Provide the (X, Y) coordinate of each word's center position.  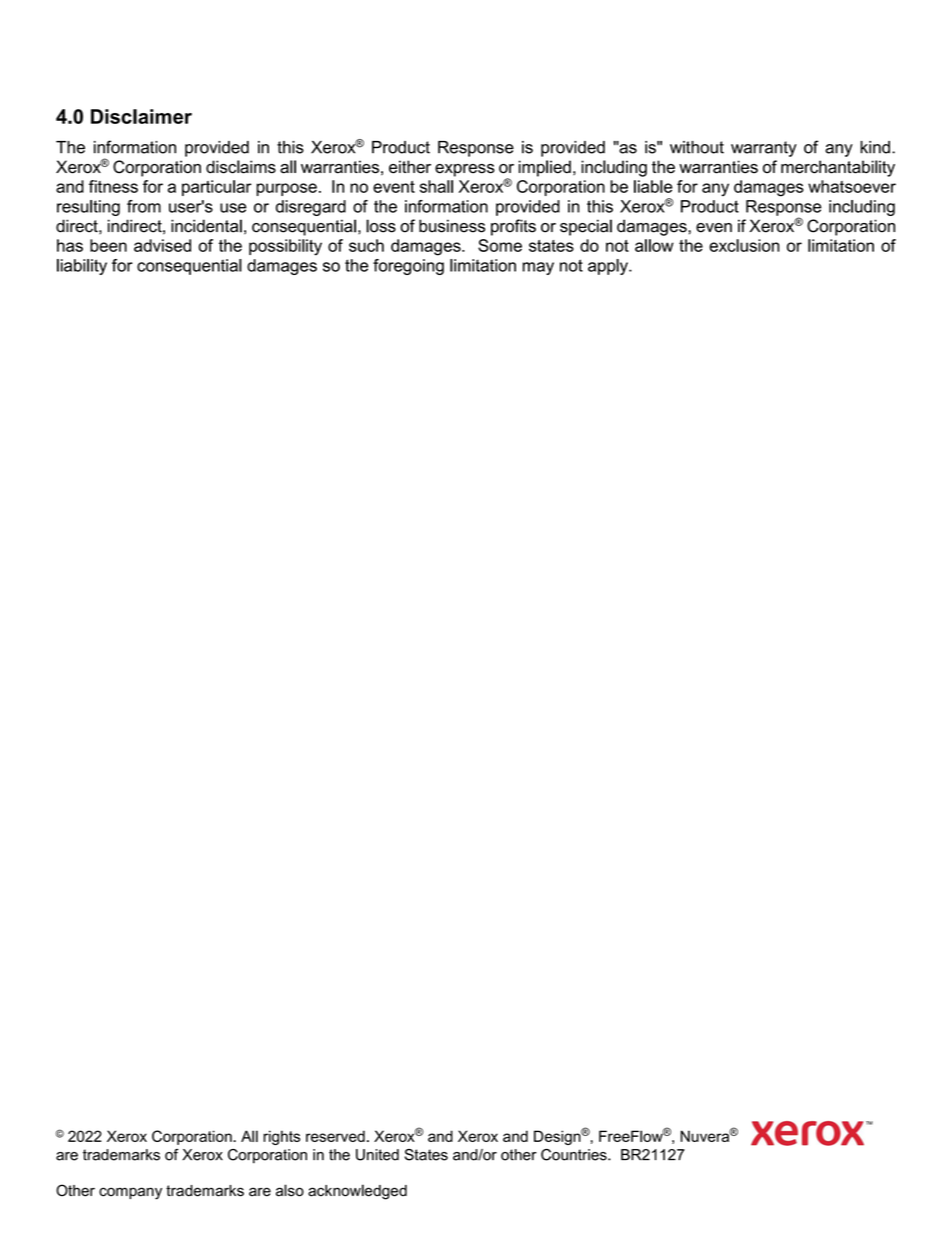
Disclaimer (141, 116)
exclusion (744, 245)
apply (609, 267)
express (465, 170)
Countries (575, 1155)
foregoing (408, 267)
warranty (764, 149)
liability (82, 267)
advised (162, 245)
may (538, 268)
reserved (335, 1136)
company (130, 1193)
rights (281, 1137)
